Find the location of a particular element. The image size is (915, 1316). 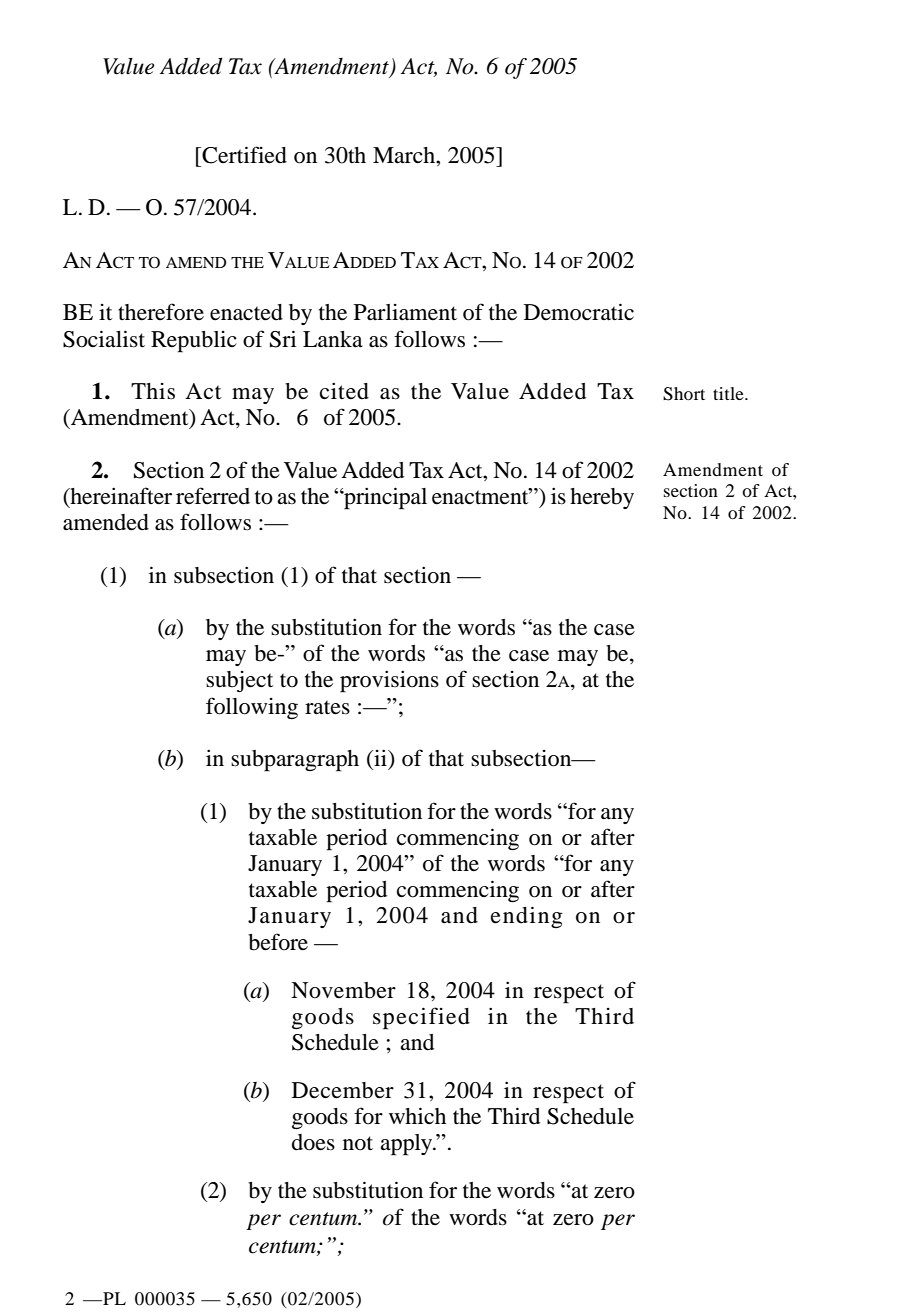

which is located at coordinates (417, 1115).
